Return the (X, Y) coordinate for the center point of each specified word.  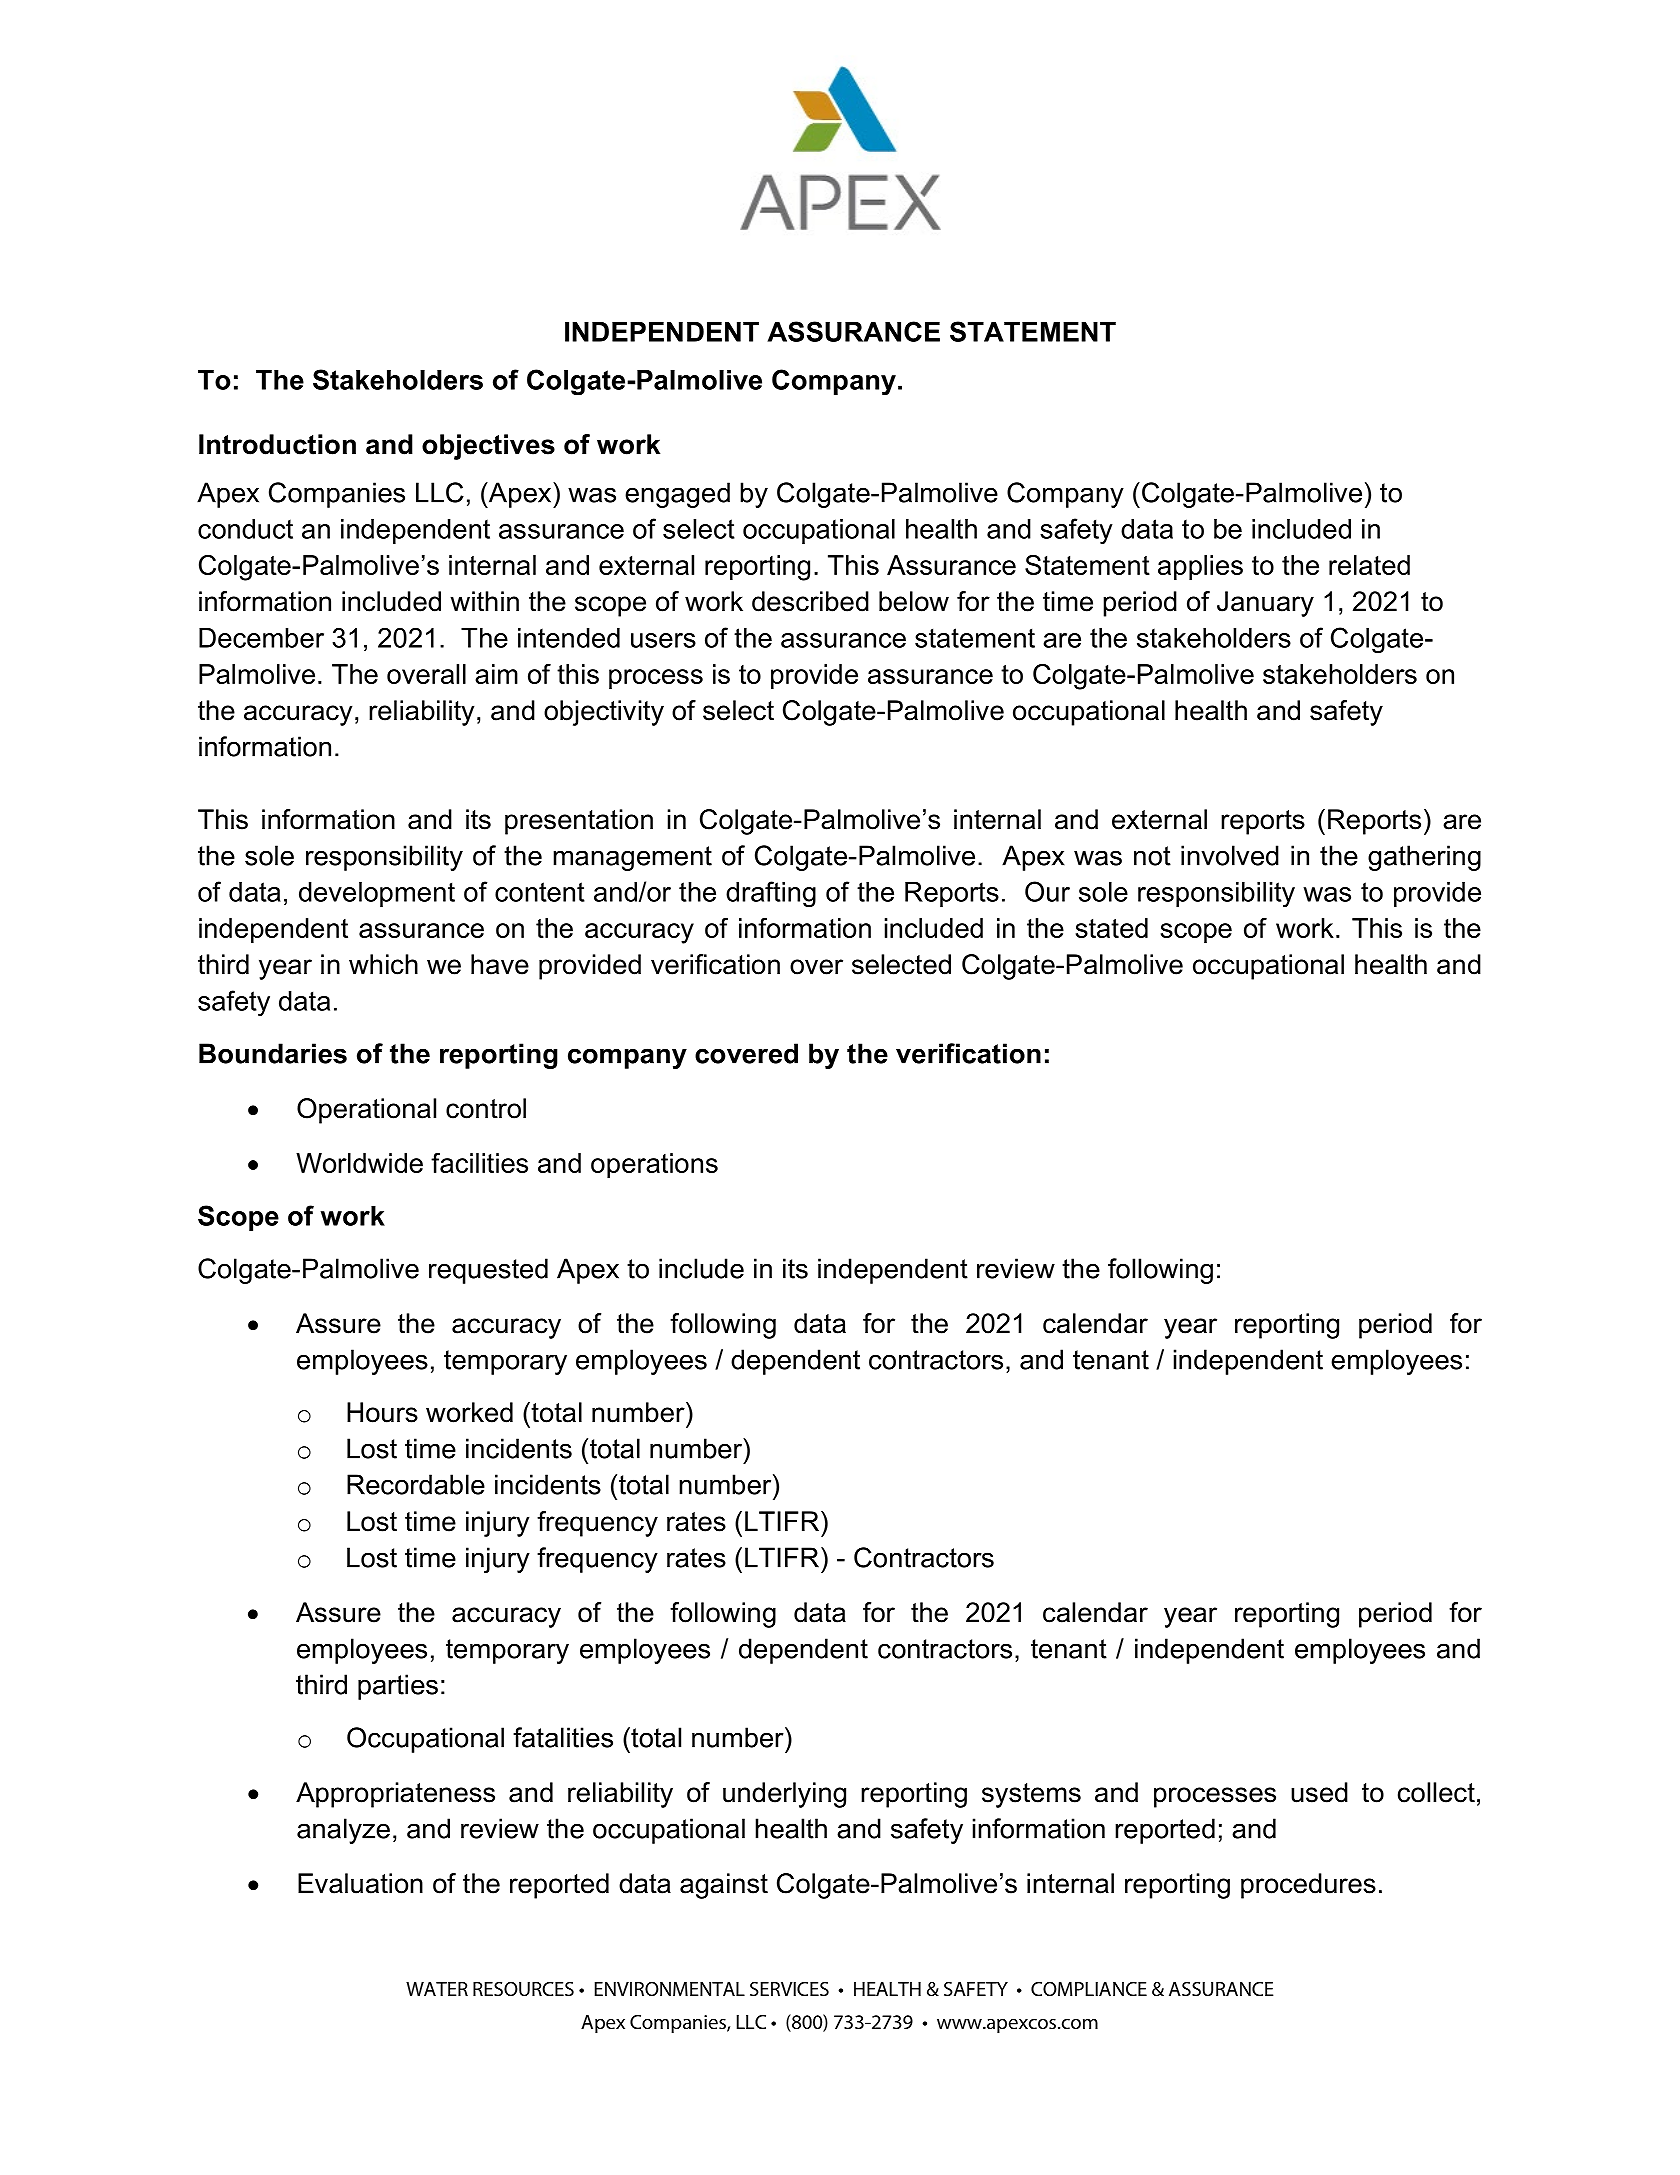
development (377, 894)
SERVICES (789, 1989)
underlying (784, 1795)
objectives (488, 447)
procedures (1308, 1886)
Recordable (416, 1484)
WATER (437, 1989)
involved (1230, 855)
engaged (677, 495)
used (1319, 1792)
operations (654, 1165)
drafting (771, 894)
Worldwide (359, 1163)
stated (1112, 928)
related (1369, 565)
